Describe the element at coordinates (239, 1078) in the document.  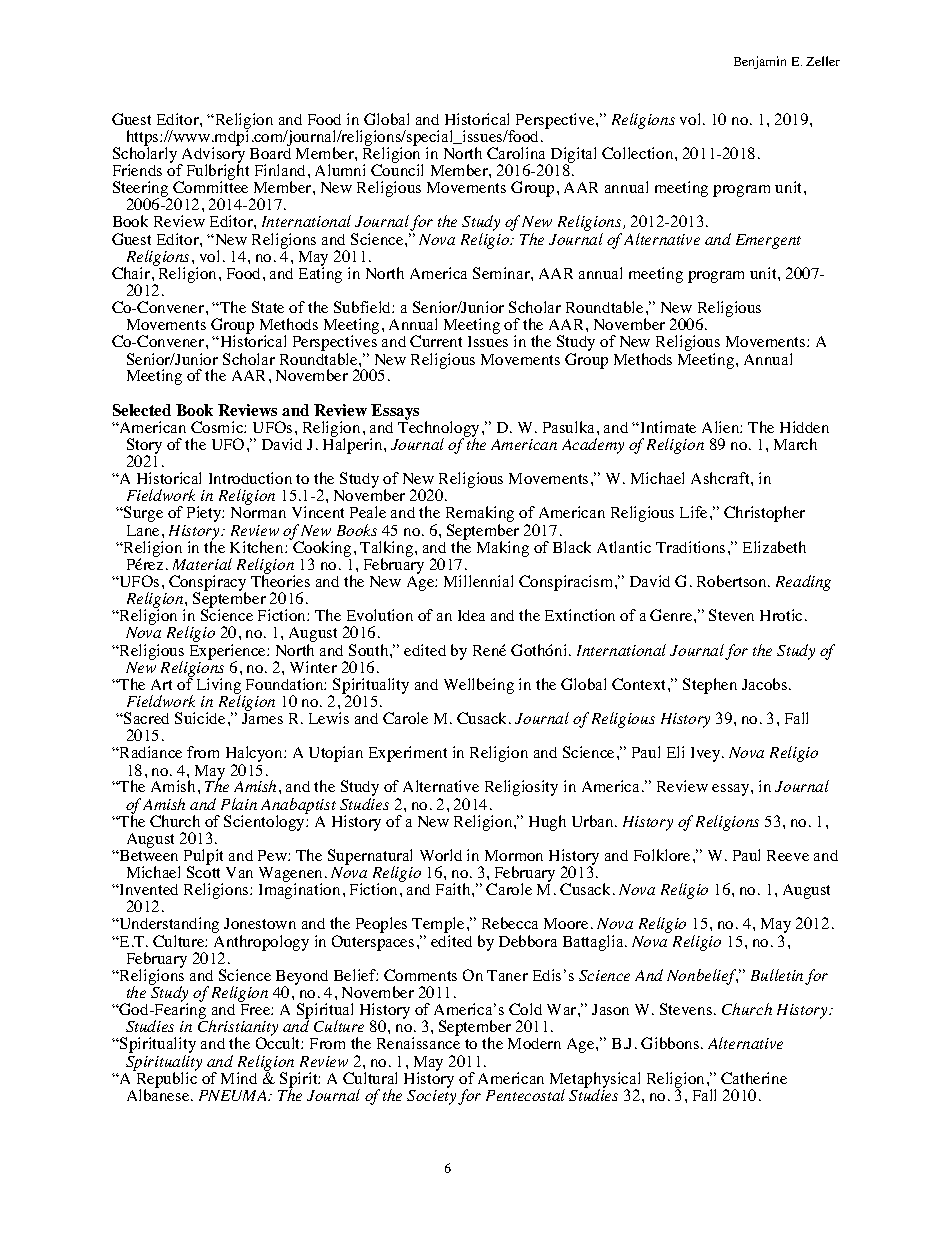
I see `Mind` at that location.
